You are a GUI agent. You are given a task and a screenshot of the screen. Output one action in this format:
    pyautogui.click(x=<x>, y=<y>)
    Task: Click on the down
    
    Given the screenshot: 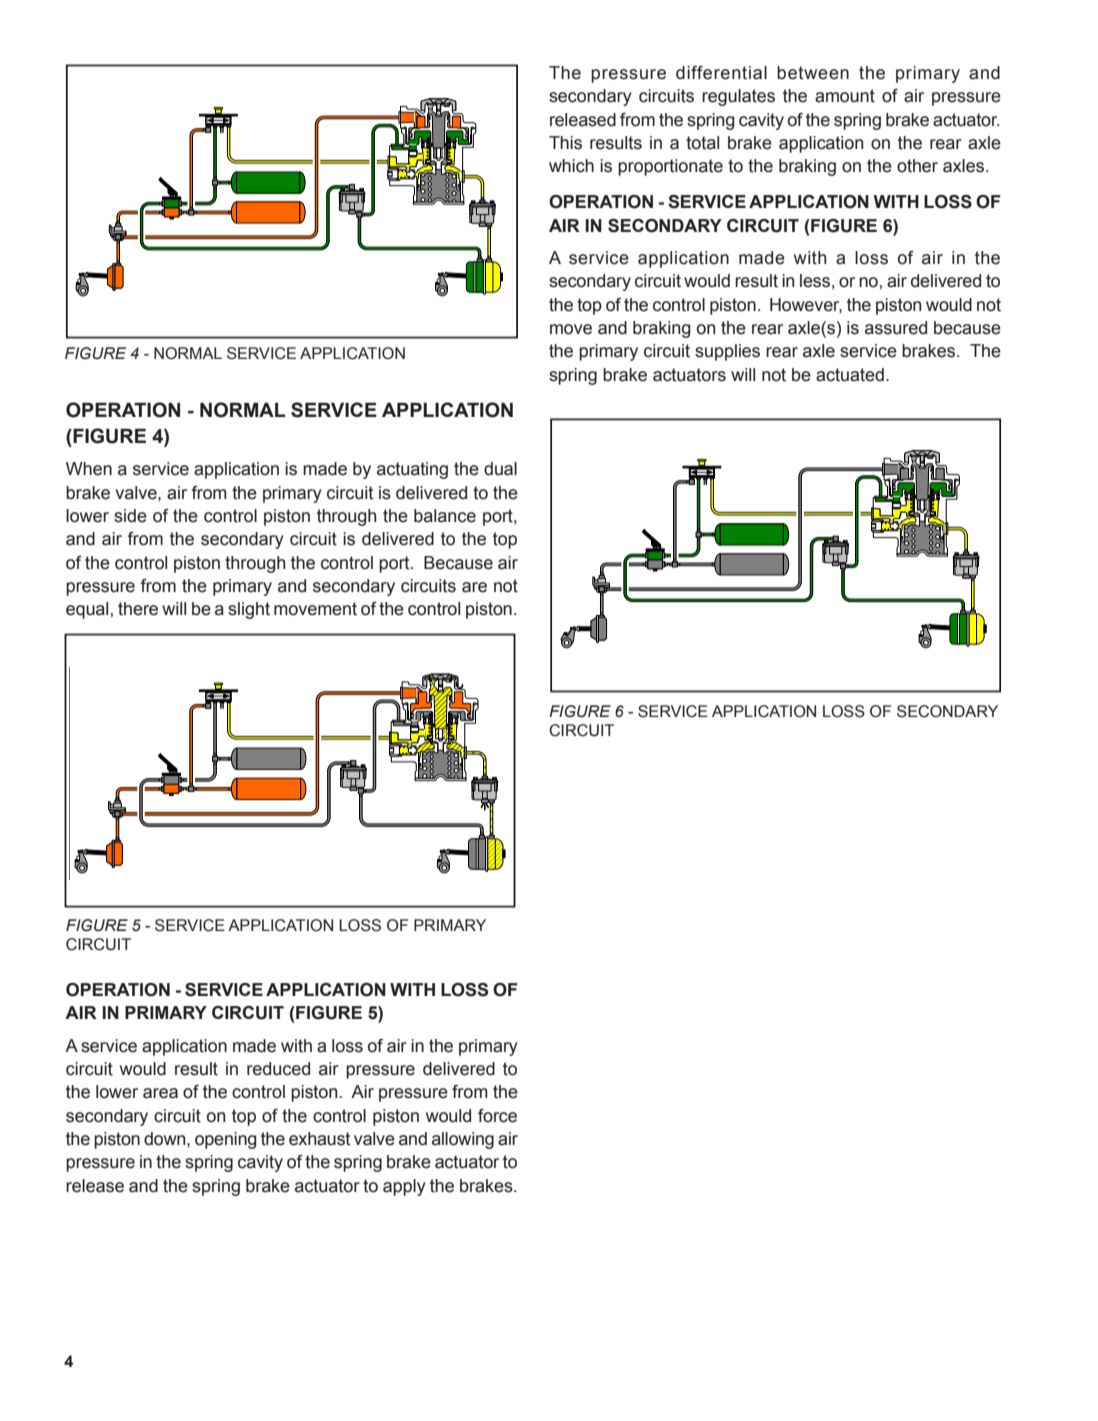 What is the action you would take?
    pyautogui.click(x=166, y=1139)
